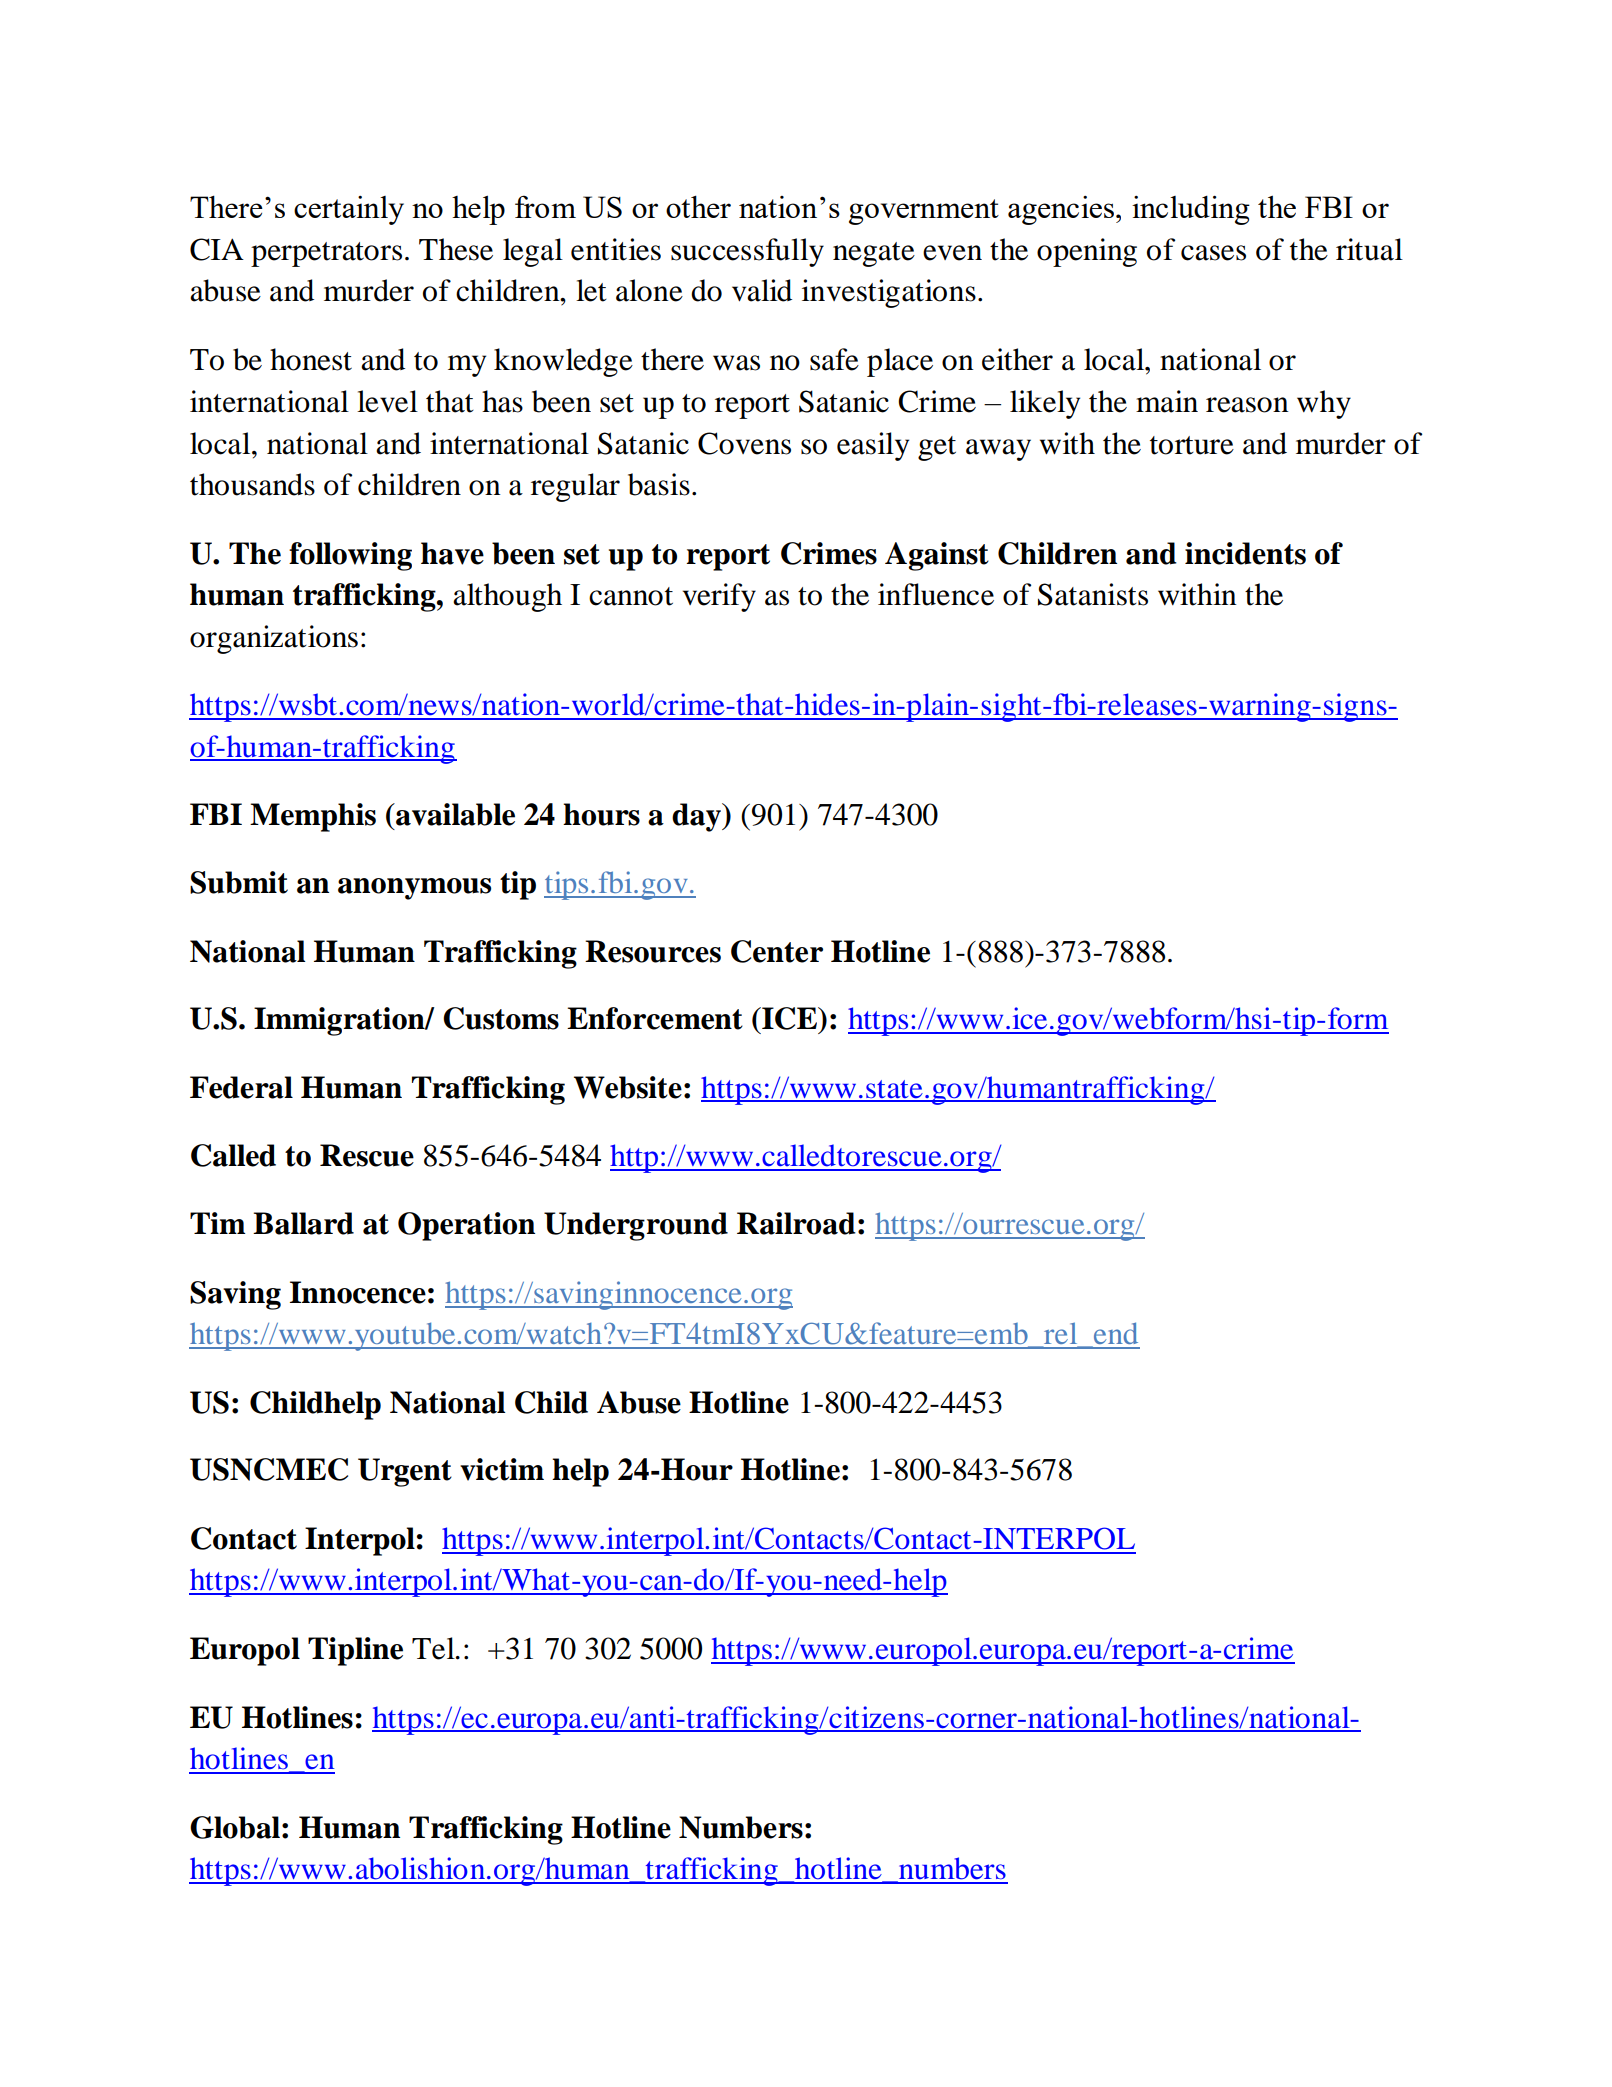  What do you see at coordinates (747, 252) in the screenshot?
I see `successfully` at bounding box center [747, 252].
